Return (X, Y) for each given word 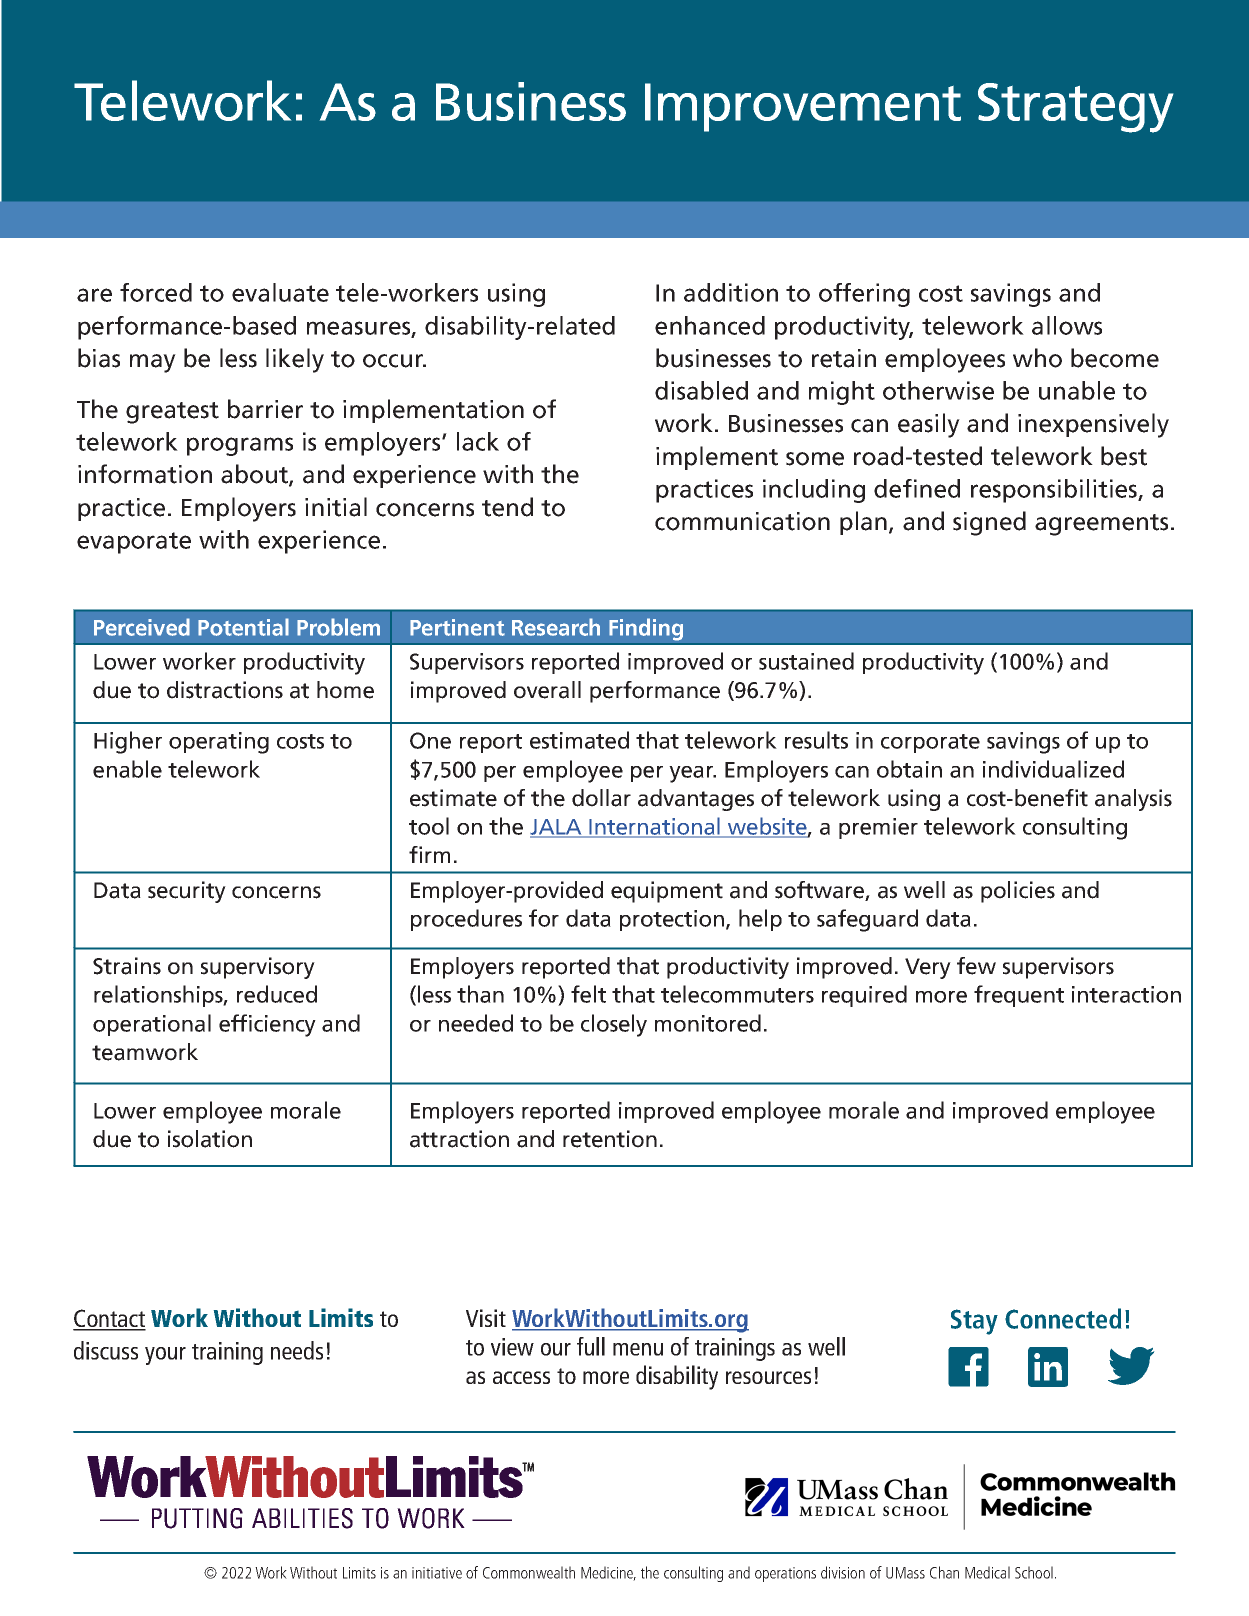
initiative (437, 1573)
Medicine (608, 1573)
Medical (987, 1572)
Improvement (803, 107)
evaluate (280, 292)
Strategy (1075, 108)
